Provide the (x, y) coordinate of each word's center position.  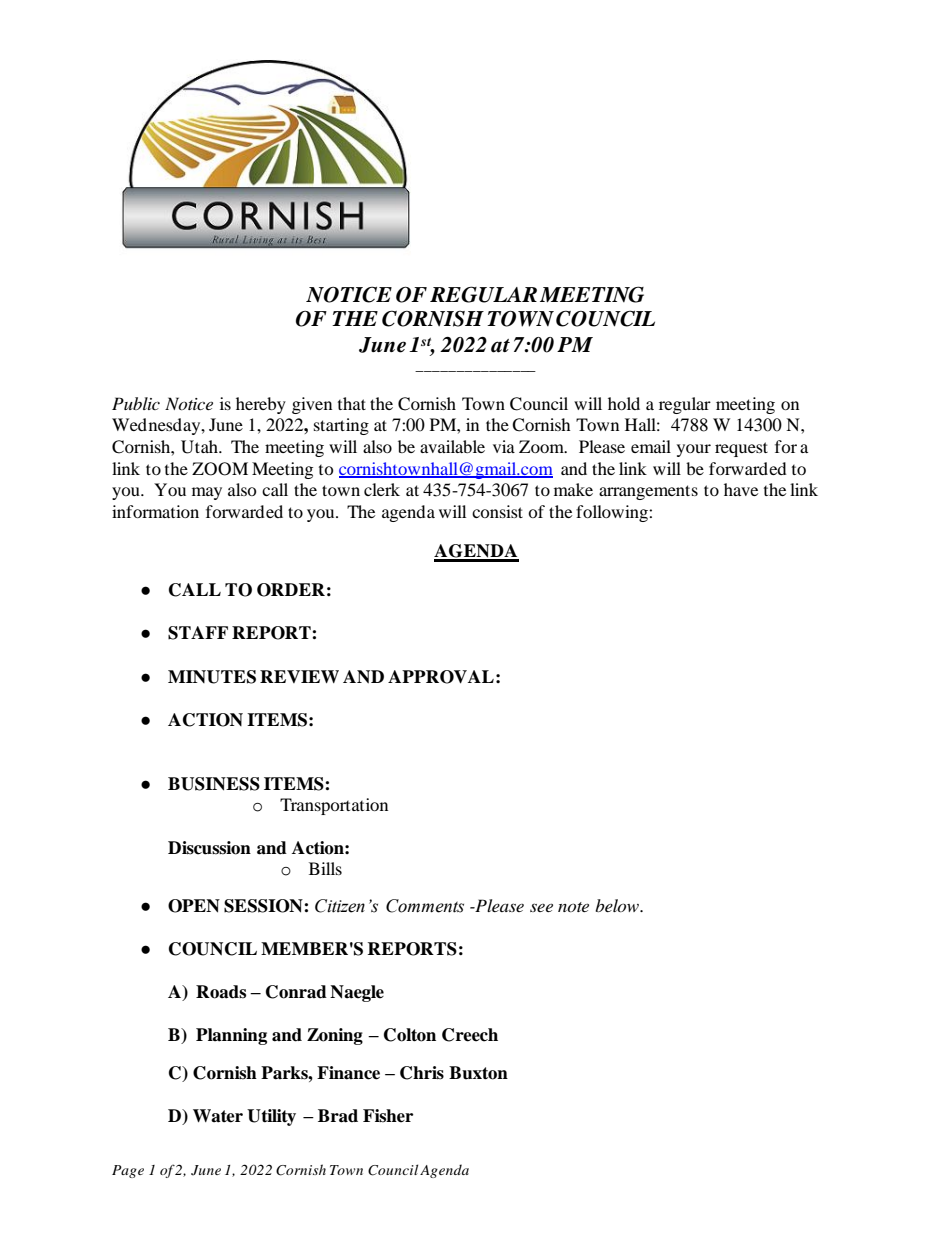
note (573, 907)
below (618, 905)
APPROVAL (441, 677)
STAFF (198, 633)
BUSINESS (214, 784)
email (651, 446)
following (613, 513)
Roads (221, 992)
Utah (200, 447)
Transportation (334, 806)
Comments (425, 906)
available (452, 446)
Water (218, 1116)
